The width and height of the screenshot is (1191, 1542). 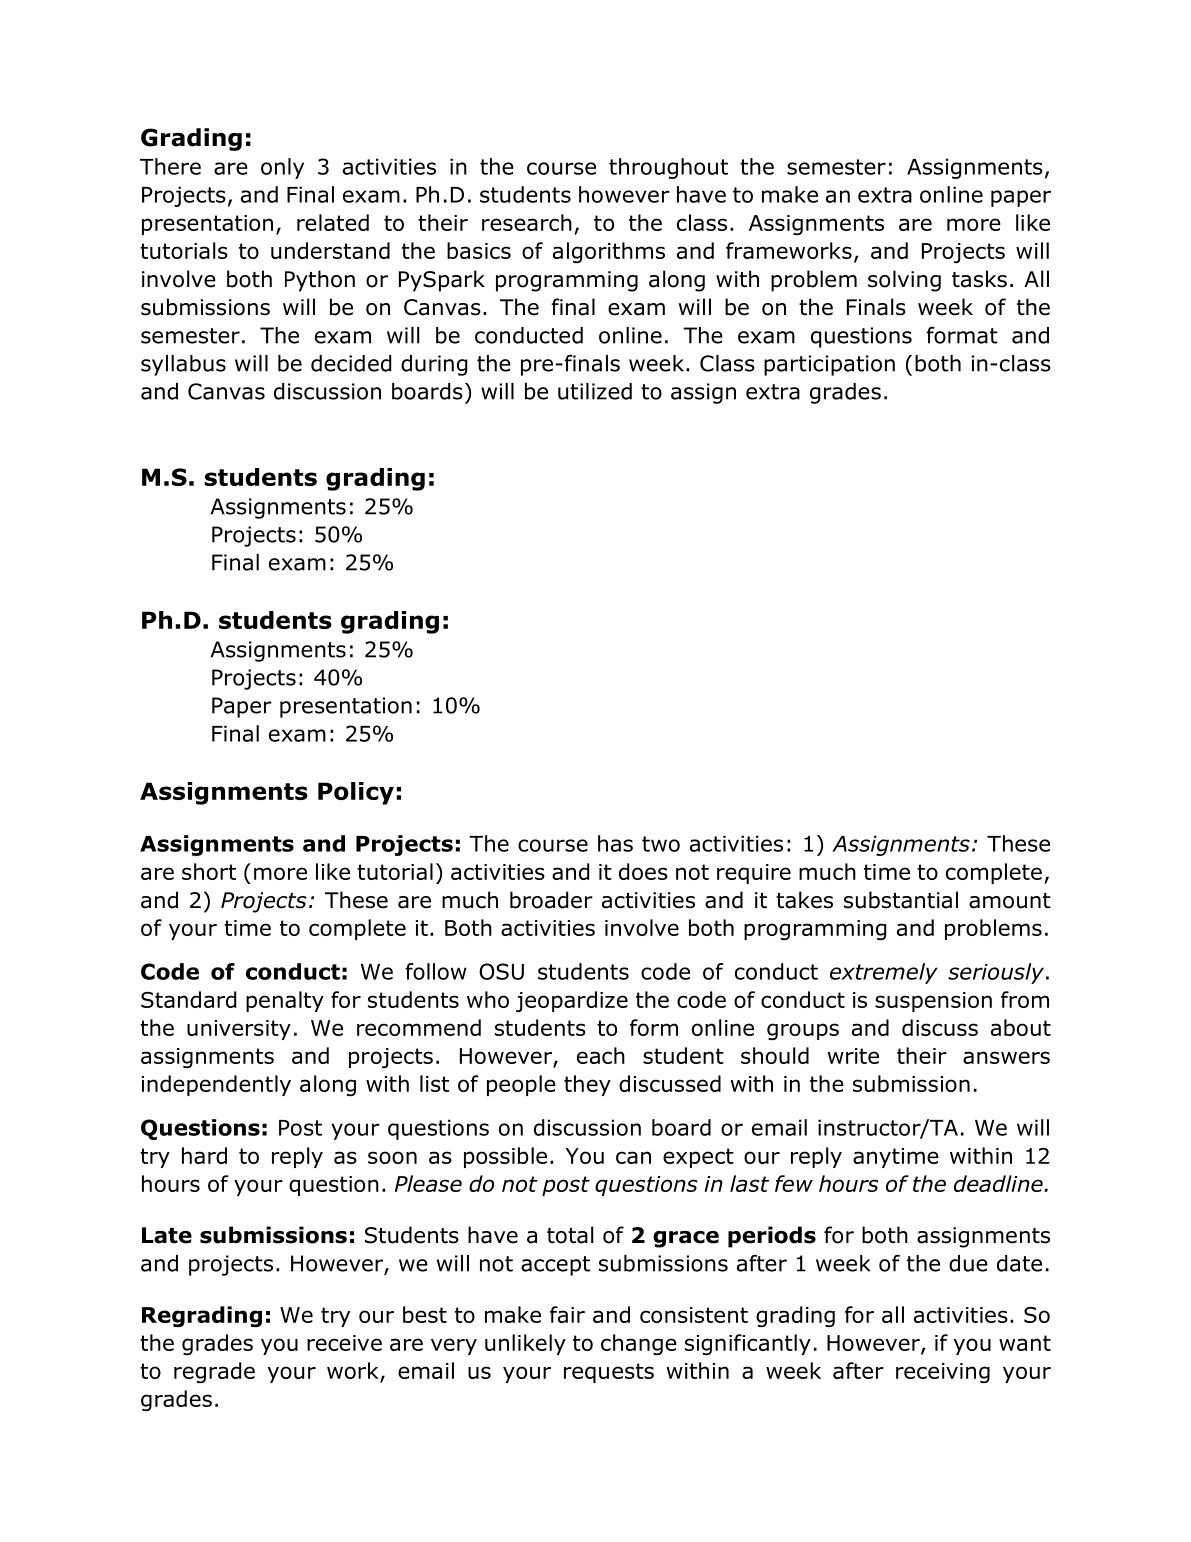 I want to click on Policy, so click(x=356, y=793).
